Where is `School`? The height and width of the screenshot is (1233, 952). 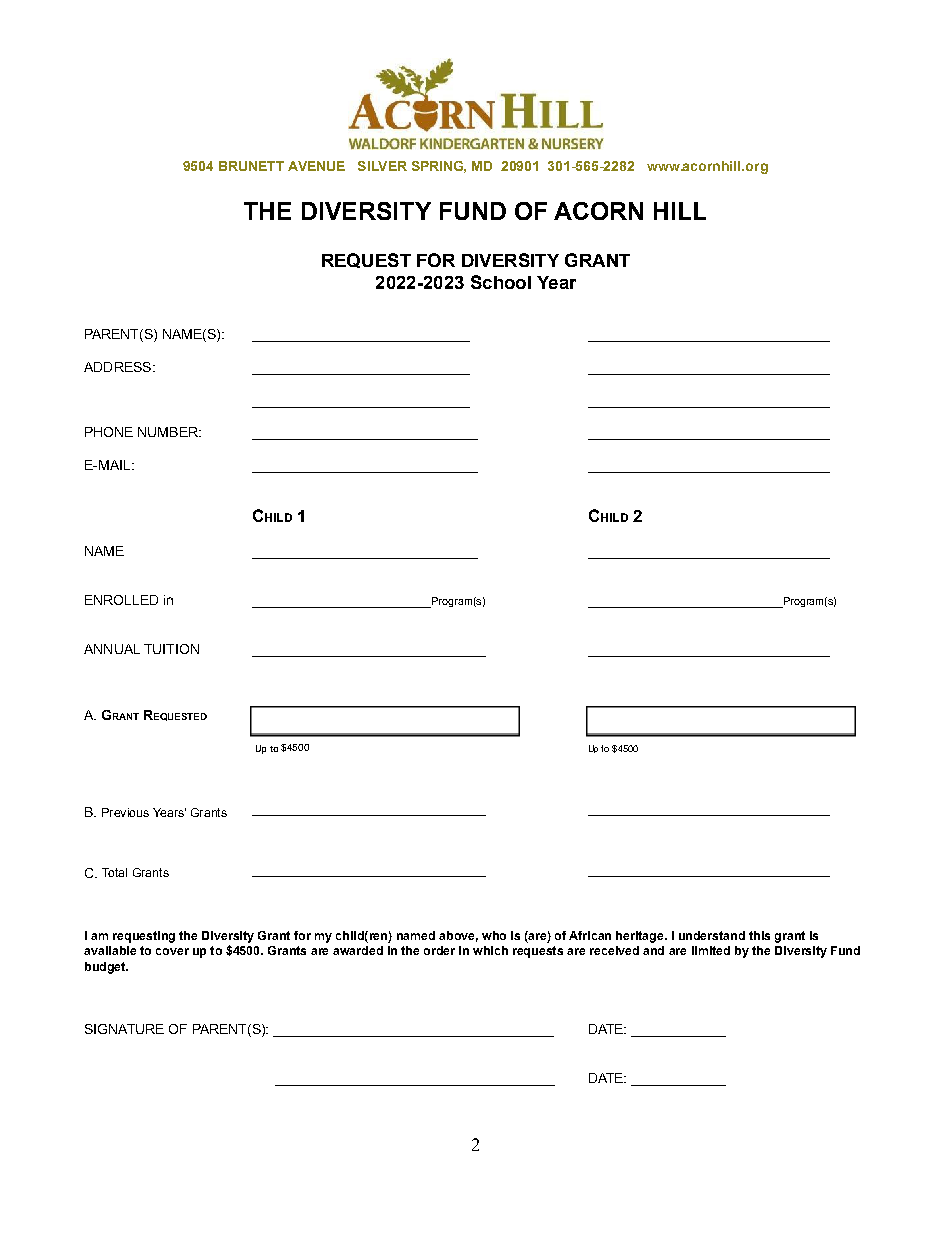
School is located at coordinates (501, 282).
